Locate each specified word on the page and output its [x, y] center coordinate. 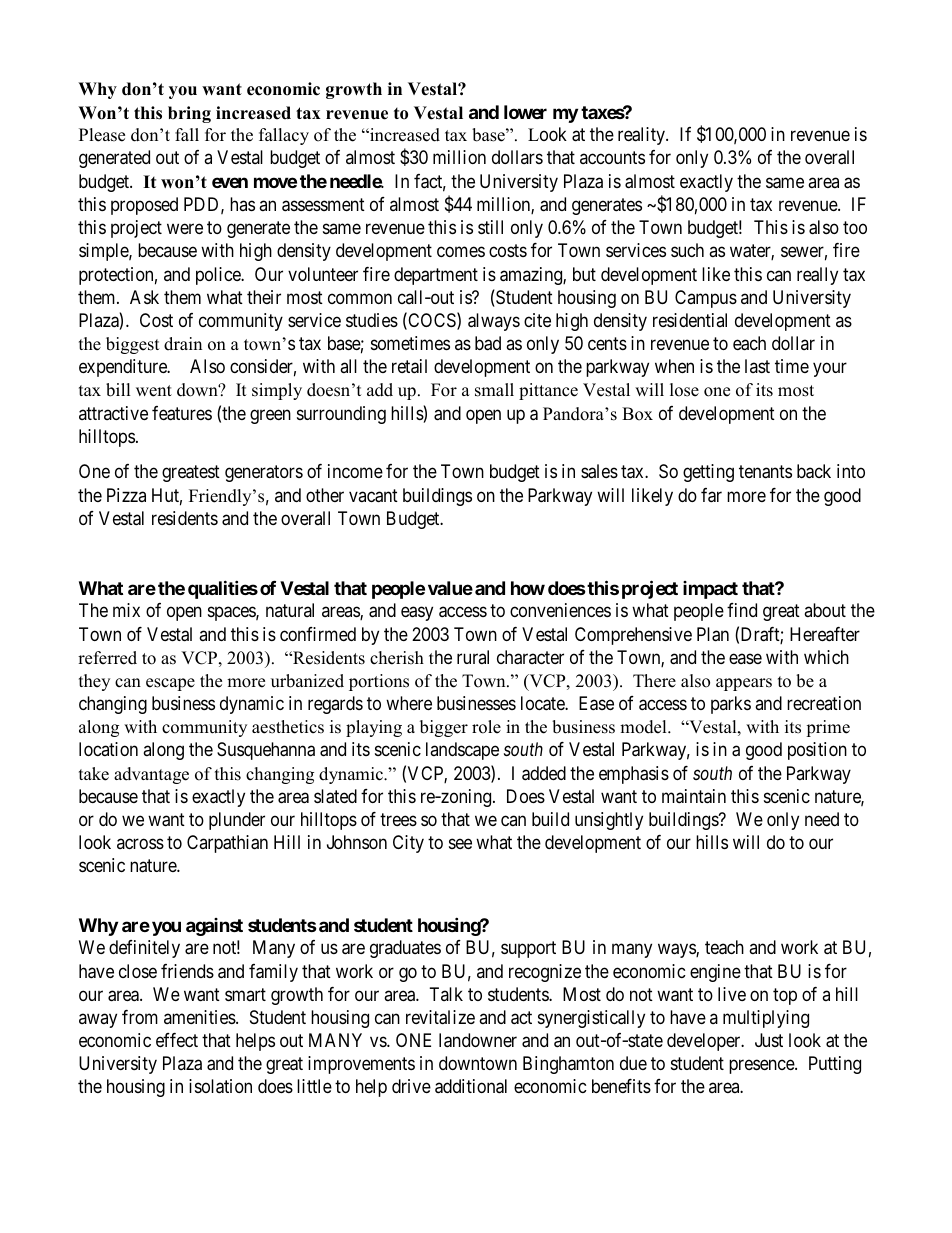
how [528, 588]
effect [177, 1040]
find [742, 610]
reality [642, 136]
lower [525, 112]
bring [189, 114]
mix [126, 610]
